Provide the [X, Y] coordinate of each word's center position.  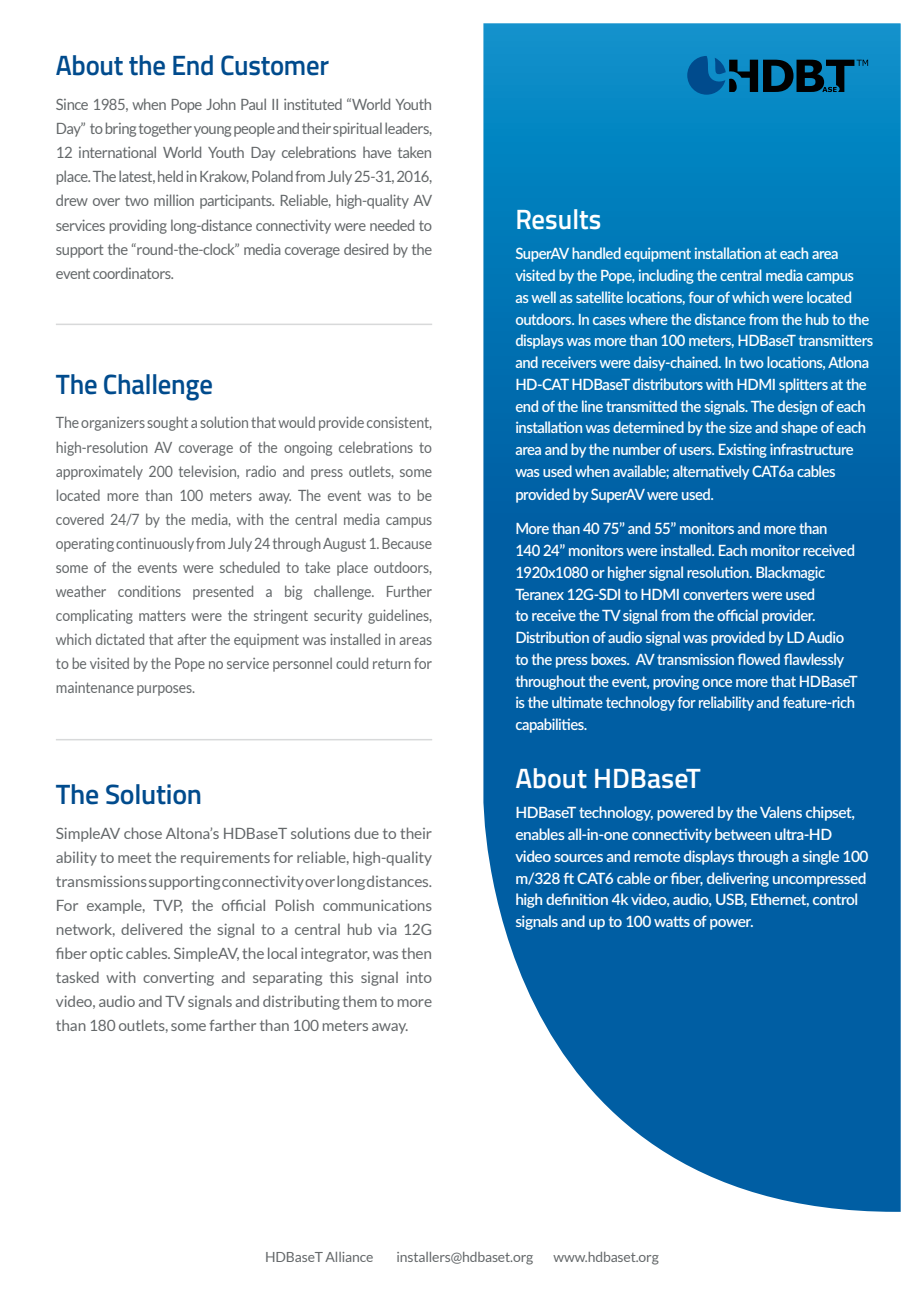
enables [540, 834]
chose [143, 833]
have [377, 152]
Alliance [349, 1257]
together [165, 129]
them [360, 1001]
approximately [99, 472]
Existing [743, 450]
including [666, 276]
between [743, 834]
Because [407, 543]
